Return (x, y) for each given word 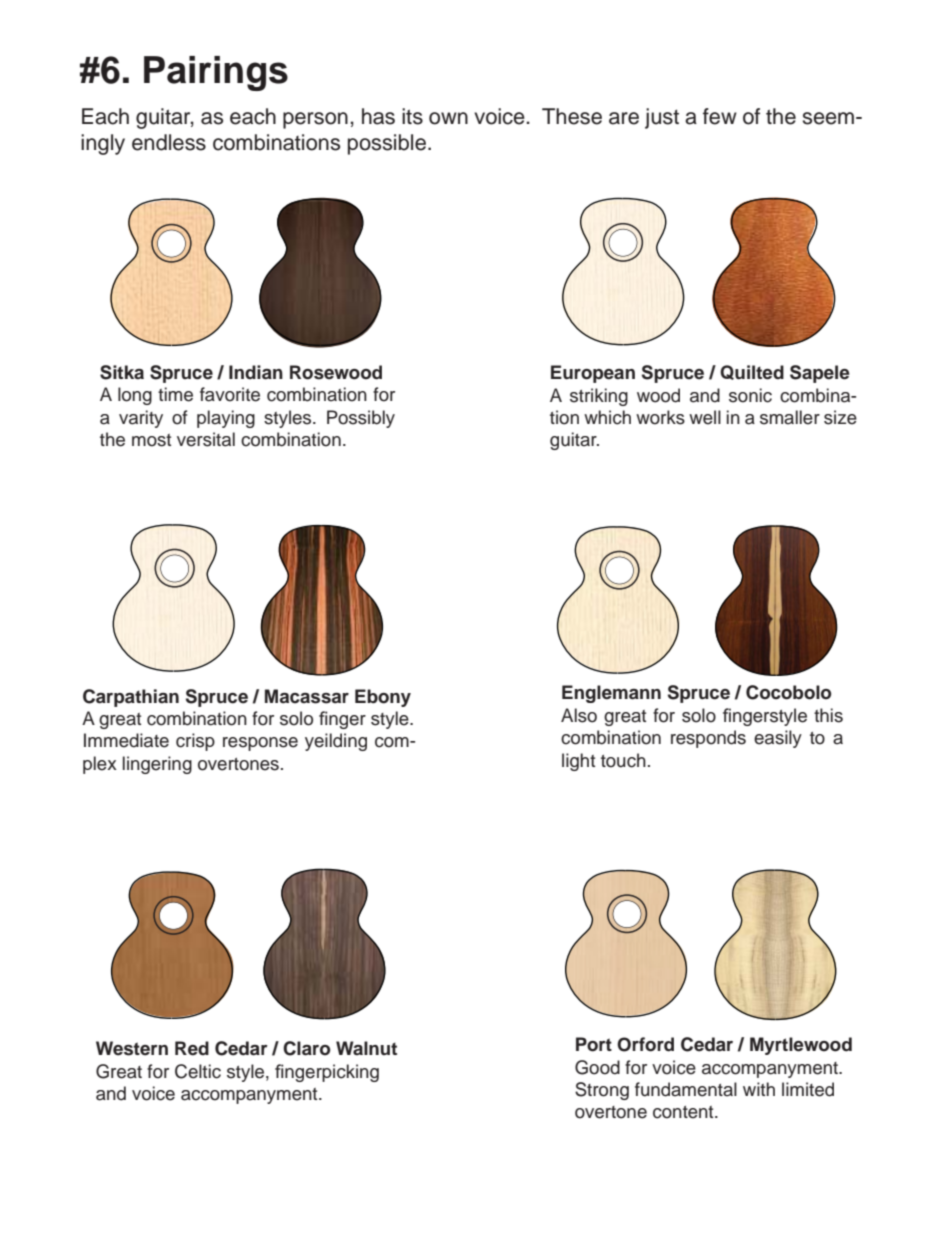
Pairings (216, 73)
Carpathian (131, 698)
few (720, 116)
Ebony (383, 698)
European (593, 374)
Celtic (198, 1071)
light (578, 762)
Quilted (752, 372)
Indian (256, 372)
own (448, 118)
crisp (195, 742)
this (828, 715)
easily (778, 739)
